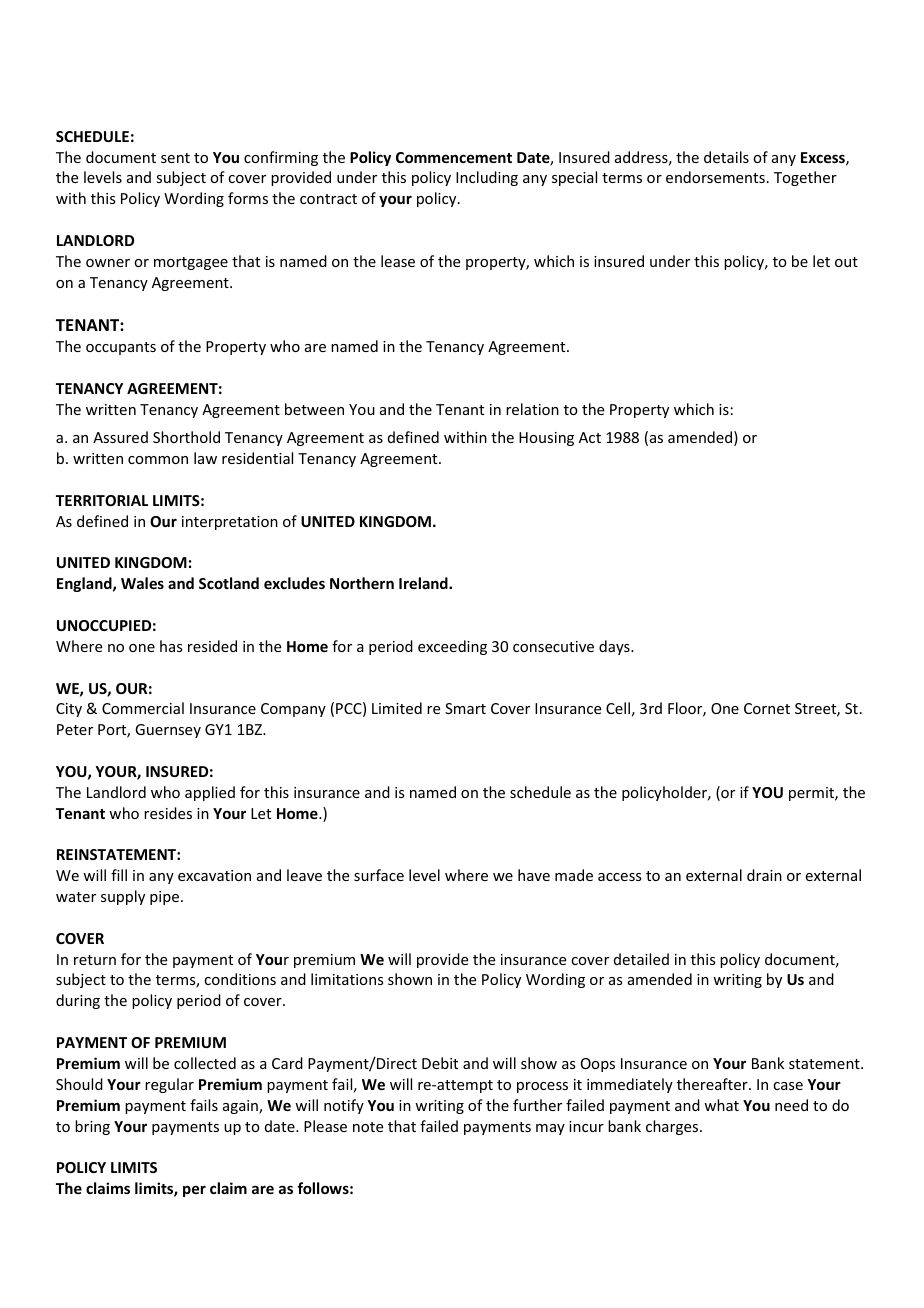 The image size is (924, 1308). Describe the element at coordinates (487, 178) in the screenshot. I see `Including` at that location.
